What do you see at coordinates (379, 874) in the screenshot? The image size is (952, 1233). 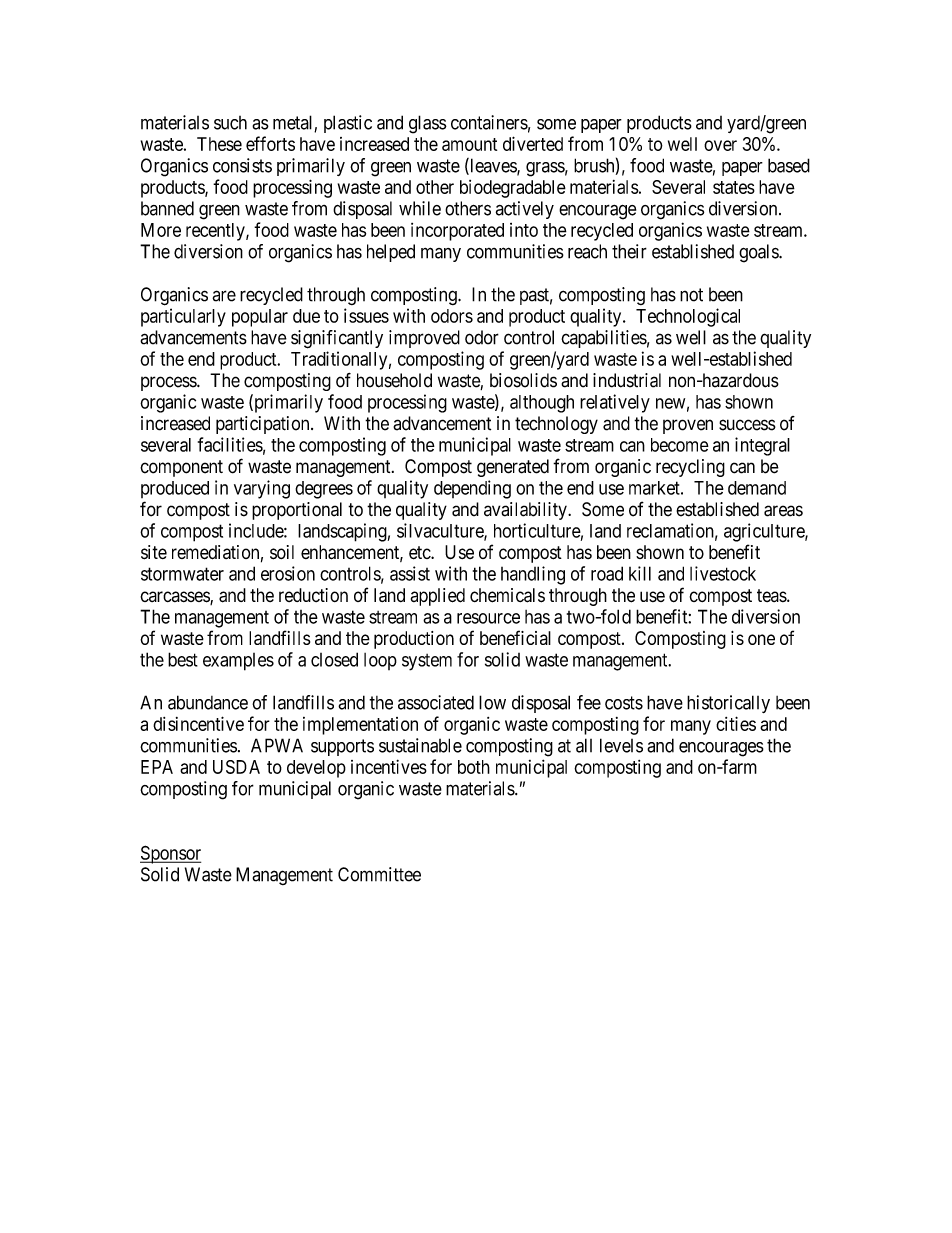 I see `Committee` at bounding box center [379, 874].
